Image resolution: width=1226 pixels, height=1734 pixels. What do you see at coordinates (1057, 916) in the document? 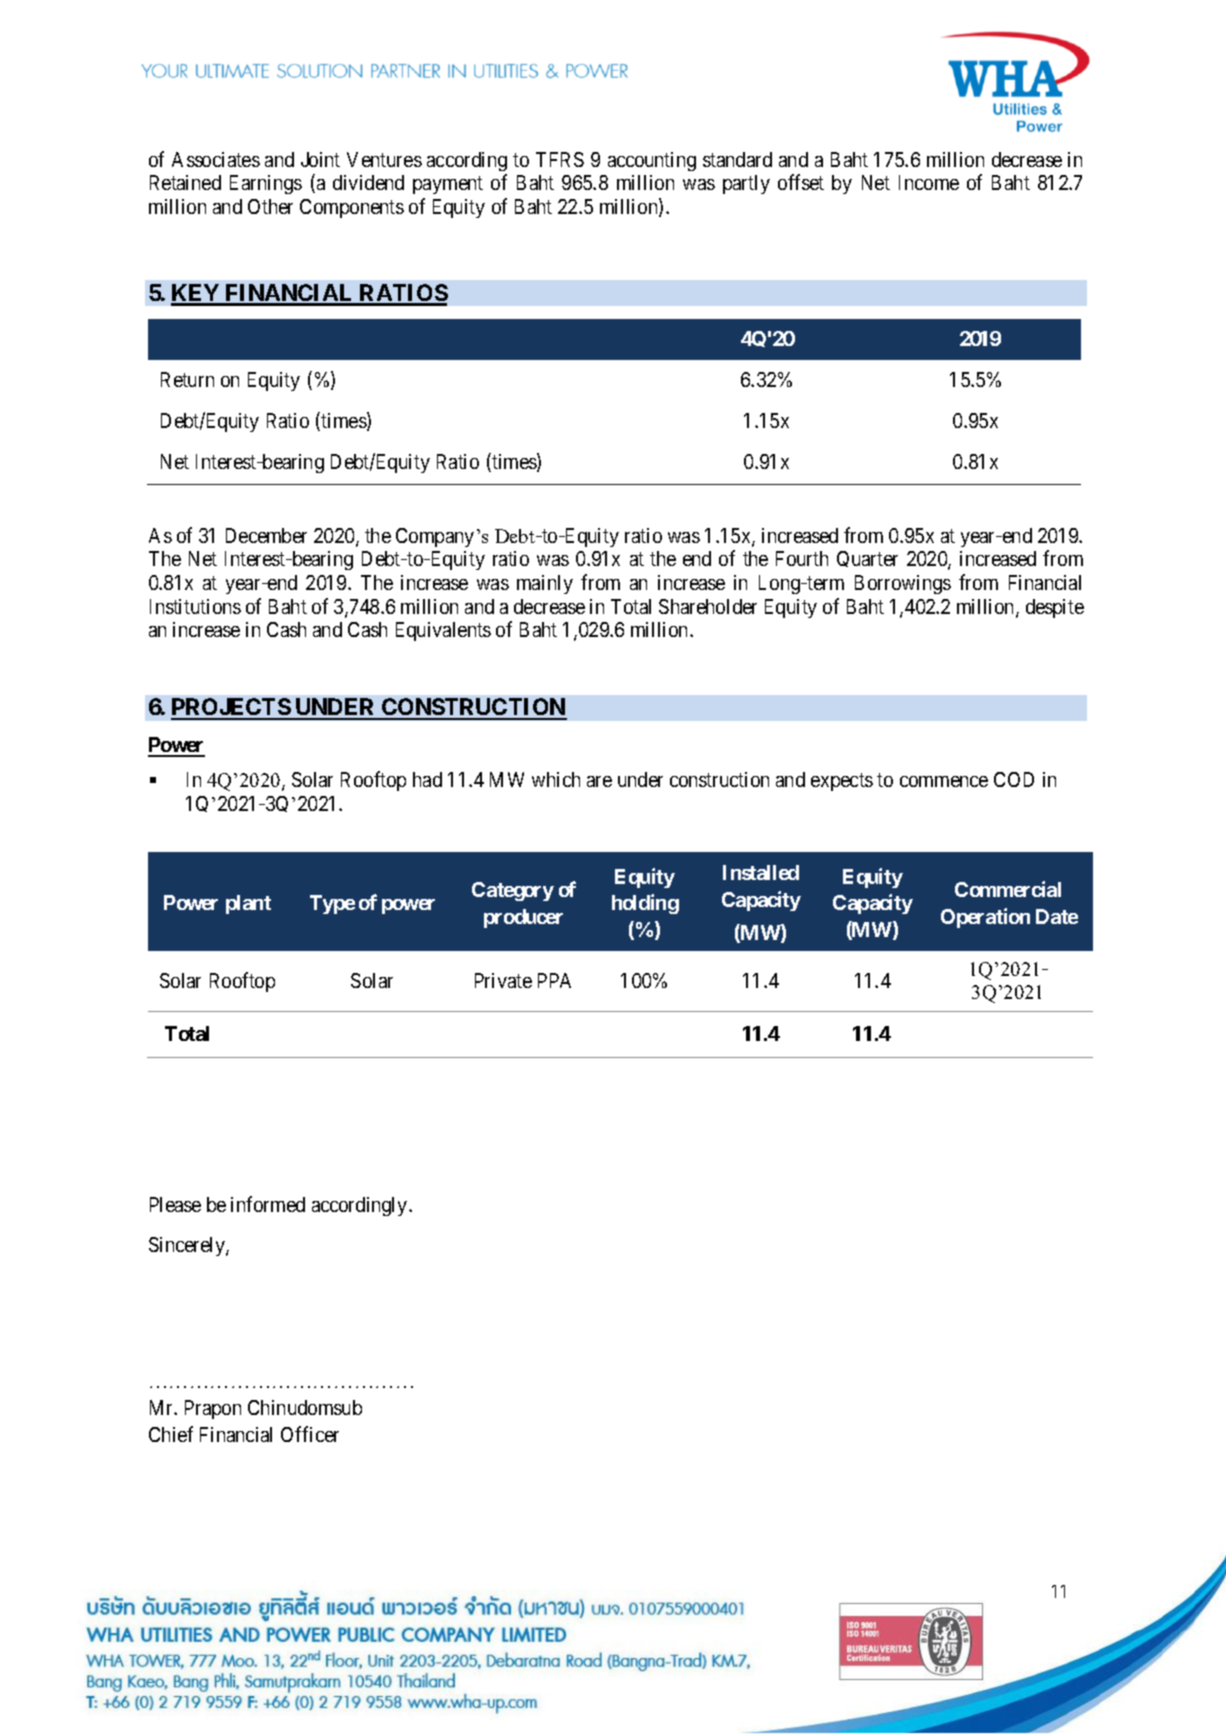
I see `Date` at bounding box center [1057, 916].
